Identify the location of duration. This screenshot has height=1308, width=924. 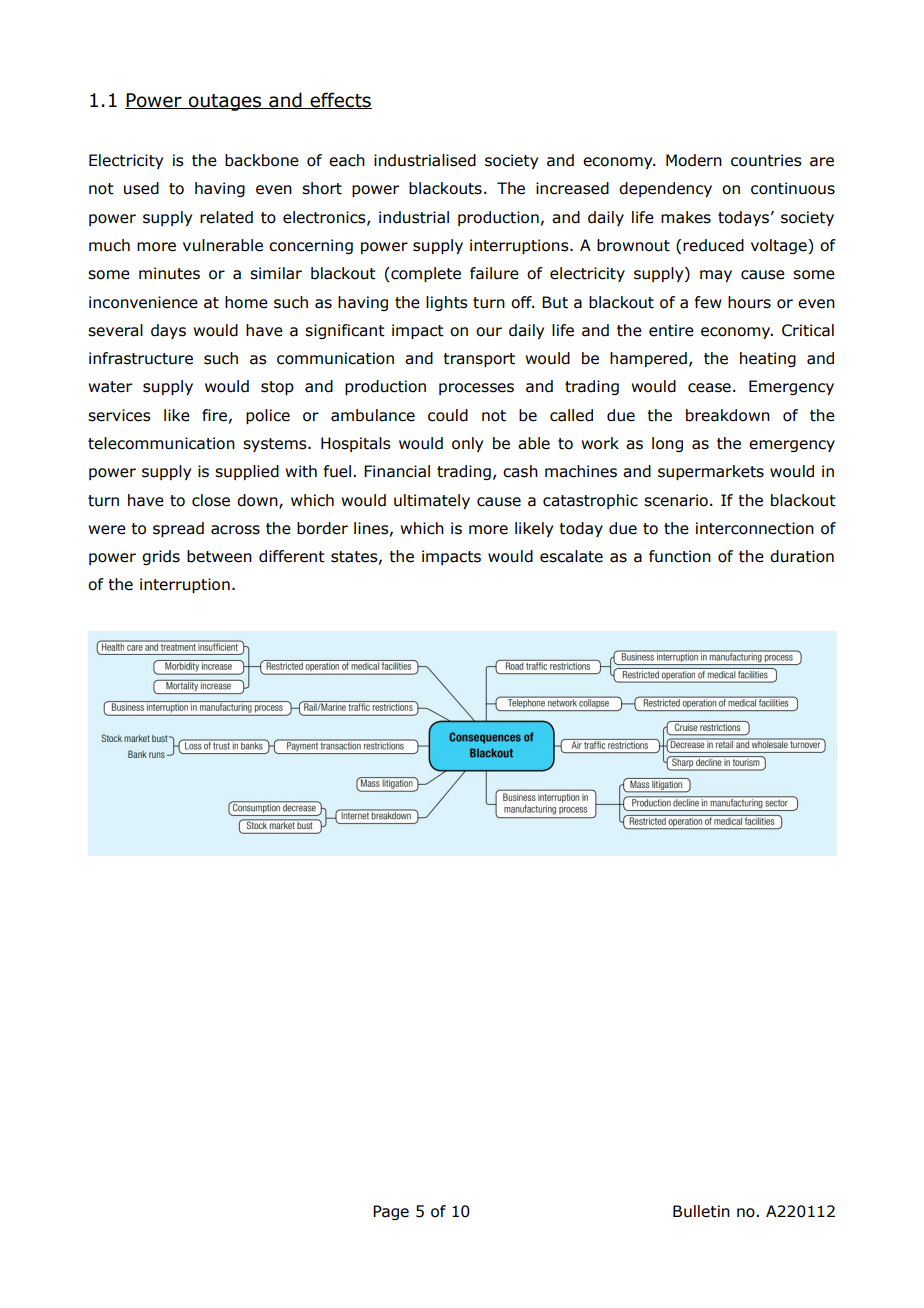
(802, 556).
